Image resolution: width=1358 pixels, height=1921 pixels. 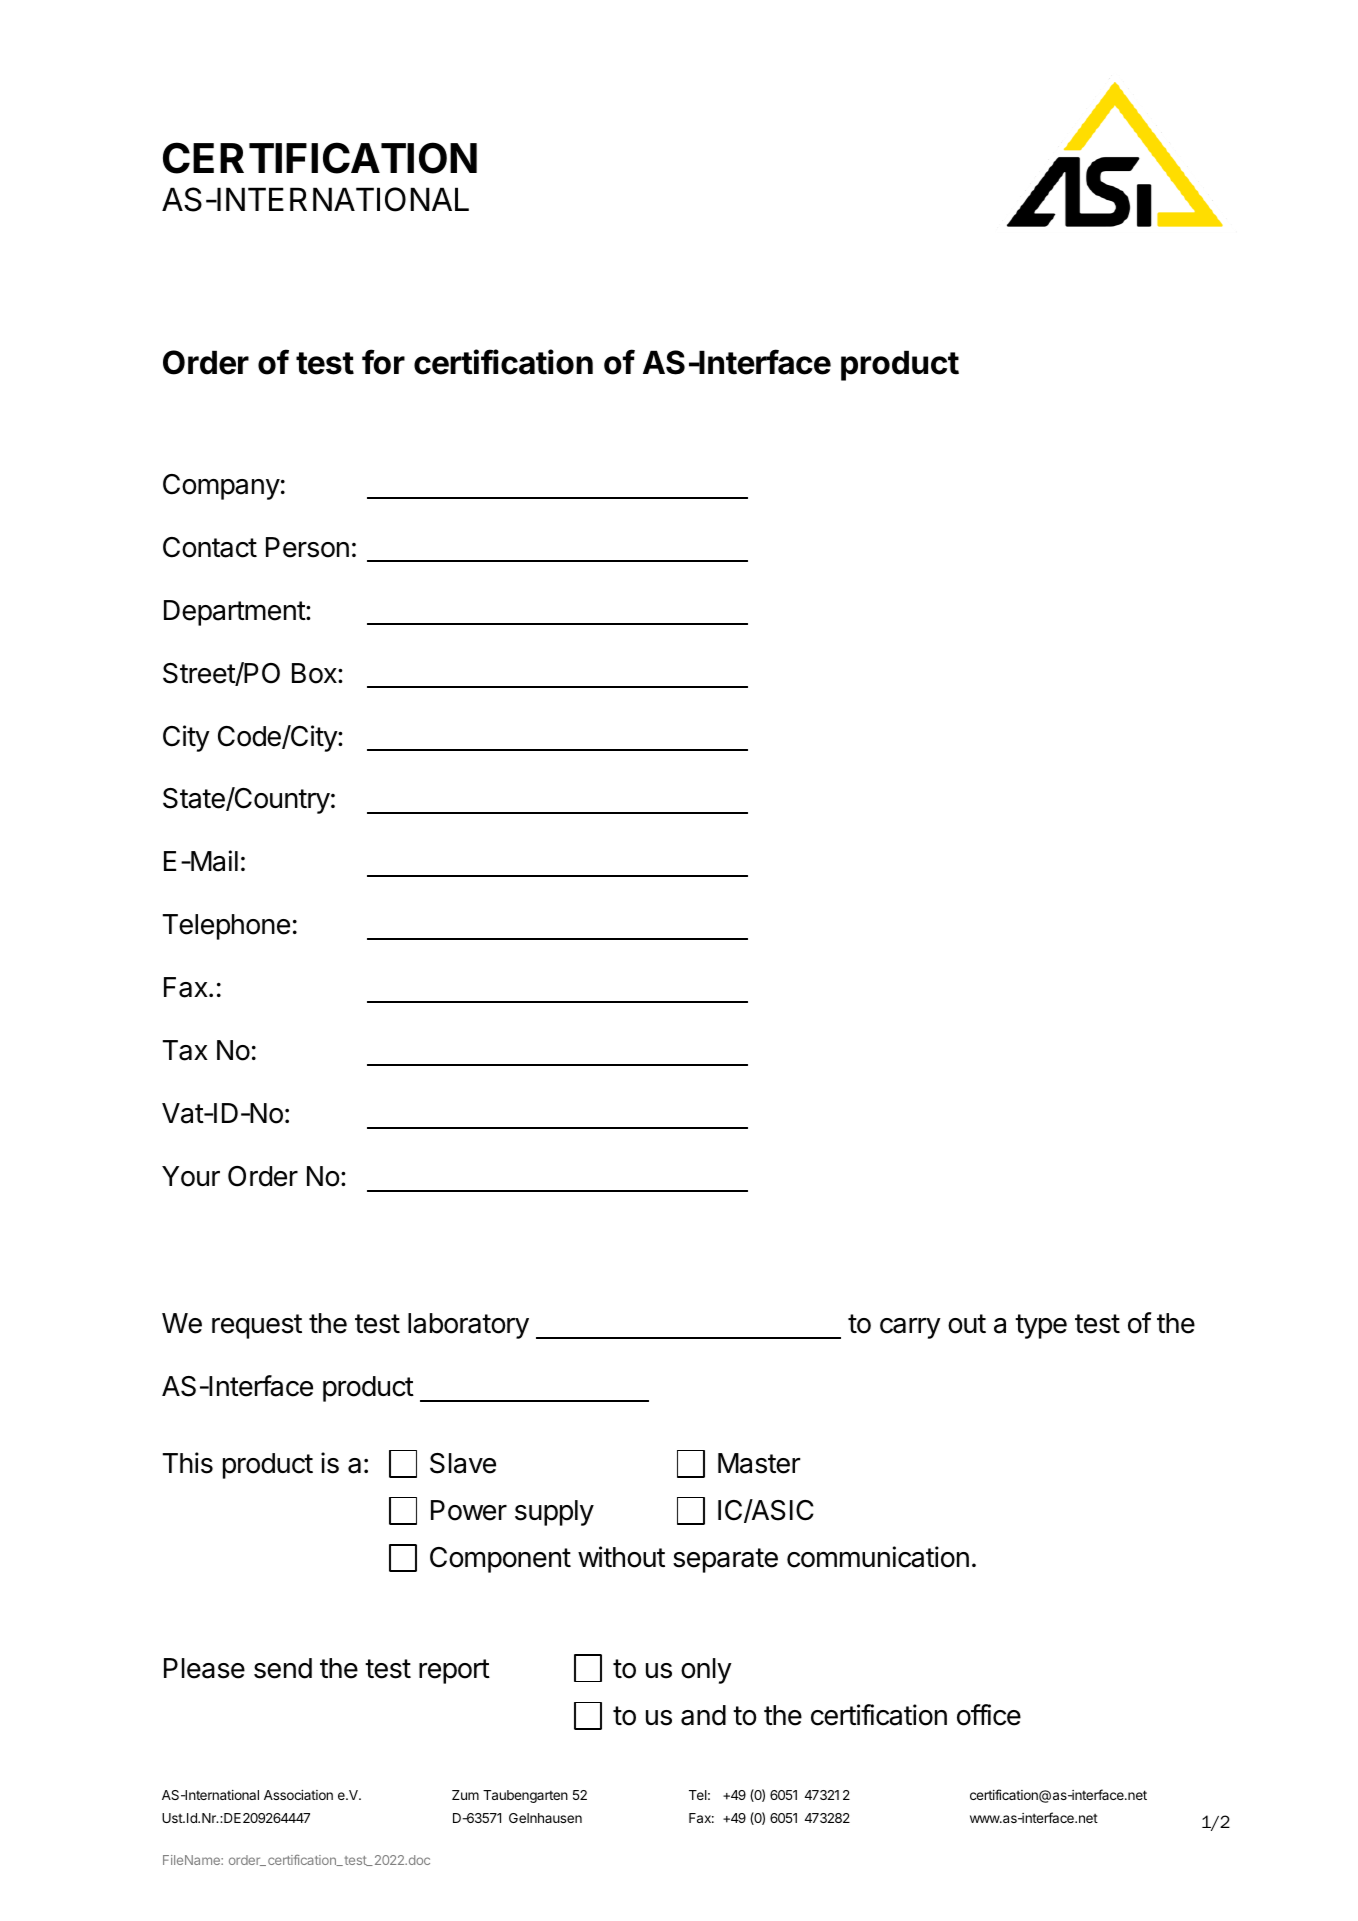 What do you see at coordinates (235, 613) in the screenshot?
I see `Department` at bounding box center [235, 613].
